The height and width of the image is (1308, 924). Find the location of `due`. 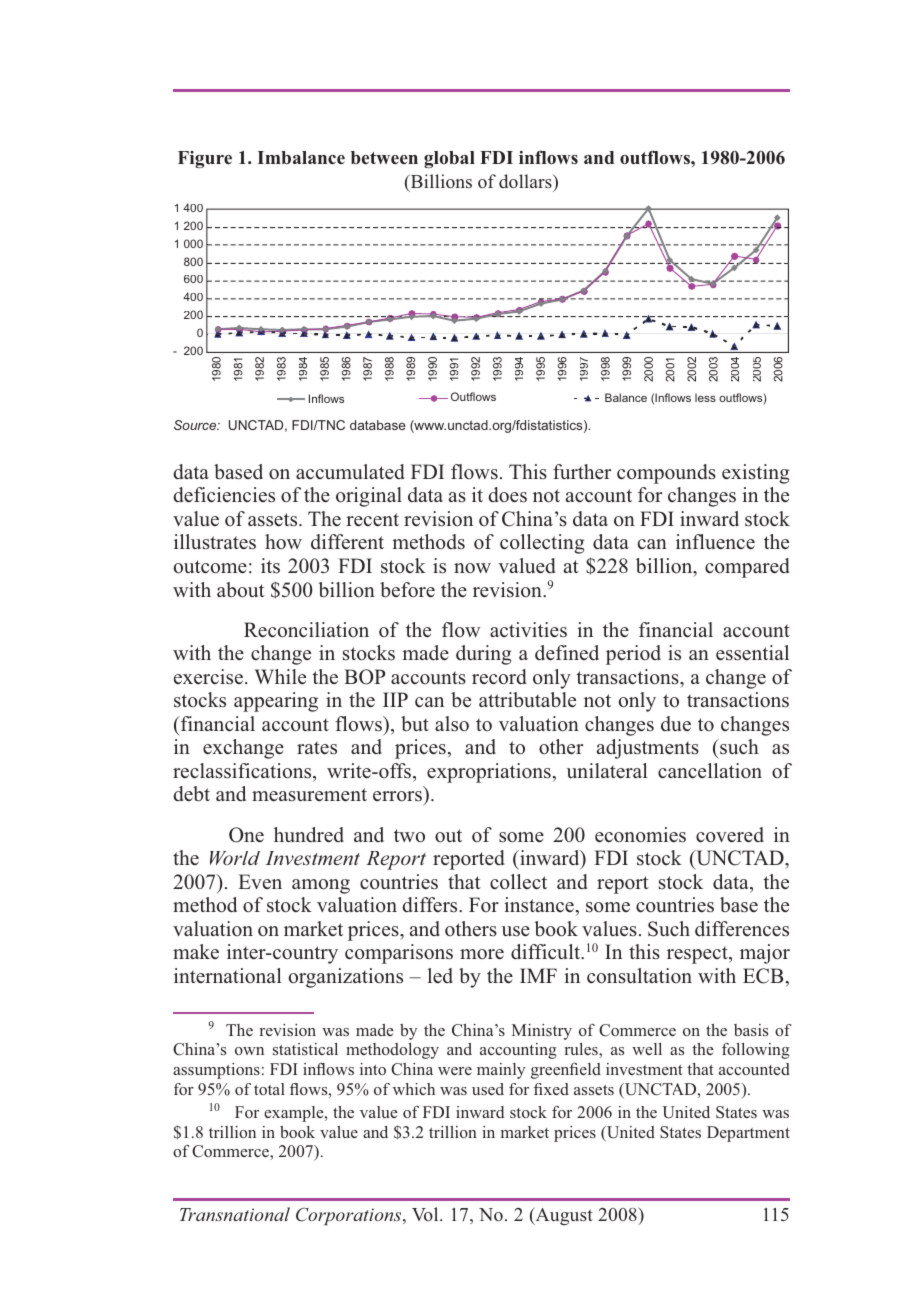

due is located at coordinates (676, 723).
